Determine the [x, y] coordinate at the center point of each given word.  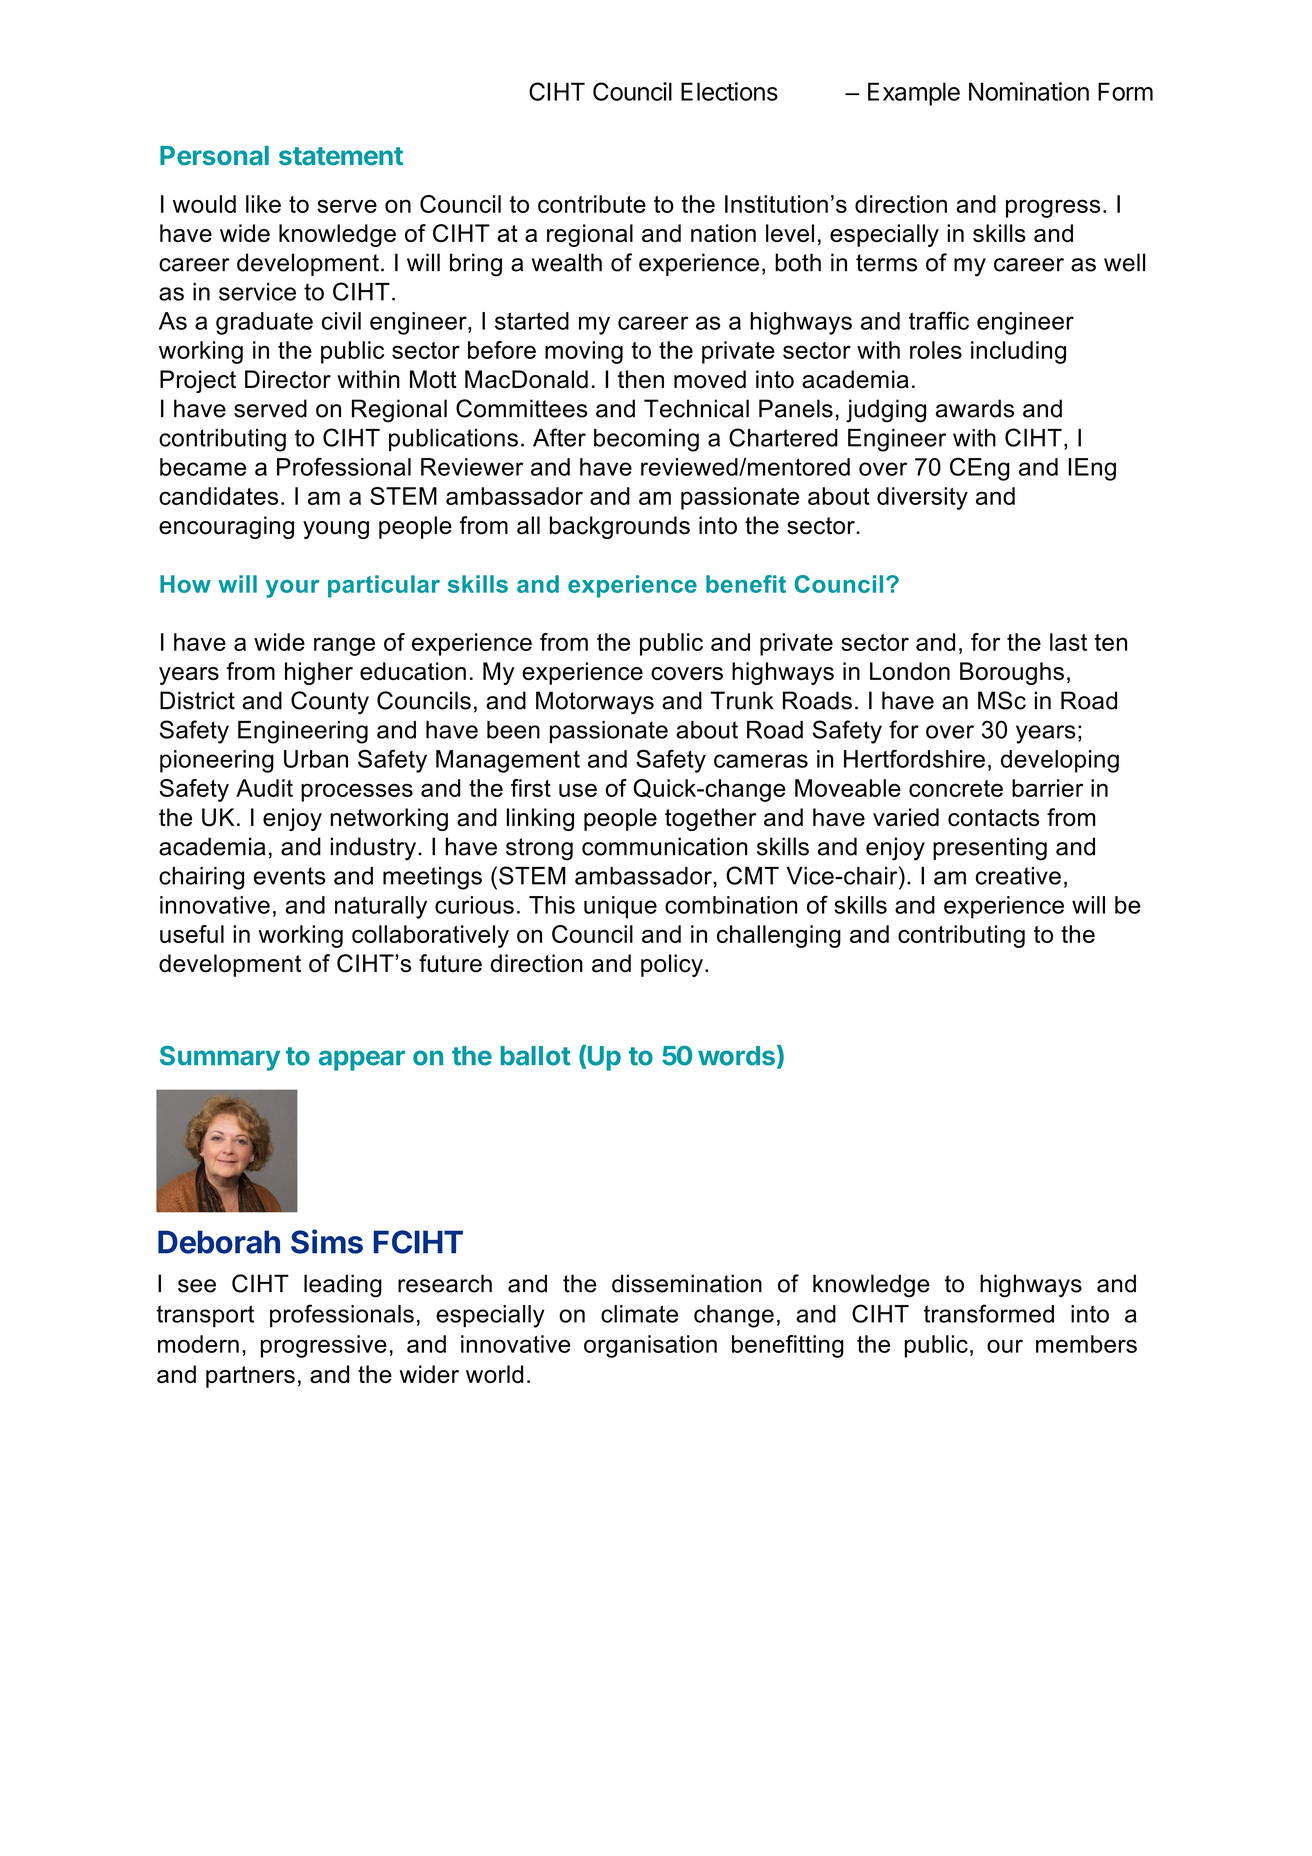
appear [362, 1060]
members [1086, 1344]
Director [288, 379]
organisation [650, 1346]
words [736, 1056]
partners [250, 1377]
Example [914, 94]
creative [1018, 876]
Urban [316, 759]
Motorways [595, 703]
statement [341, 156]
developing [1060, 761]
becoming [646, 440]
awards [975, 408]
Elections [729, 91]
